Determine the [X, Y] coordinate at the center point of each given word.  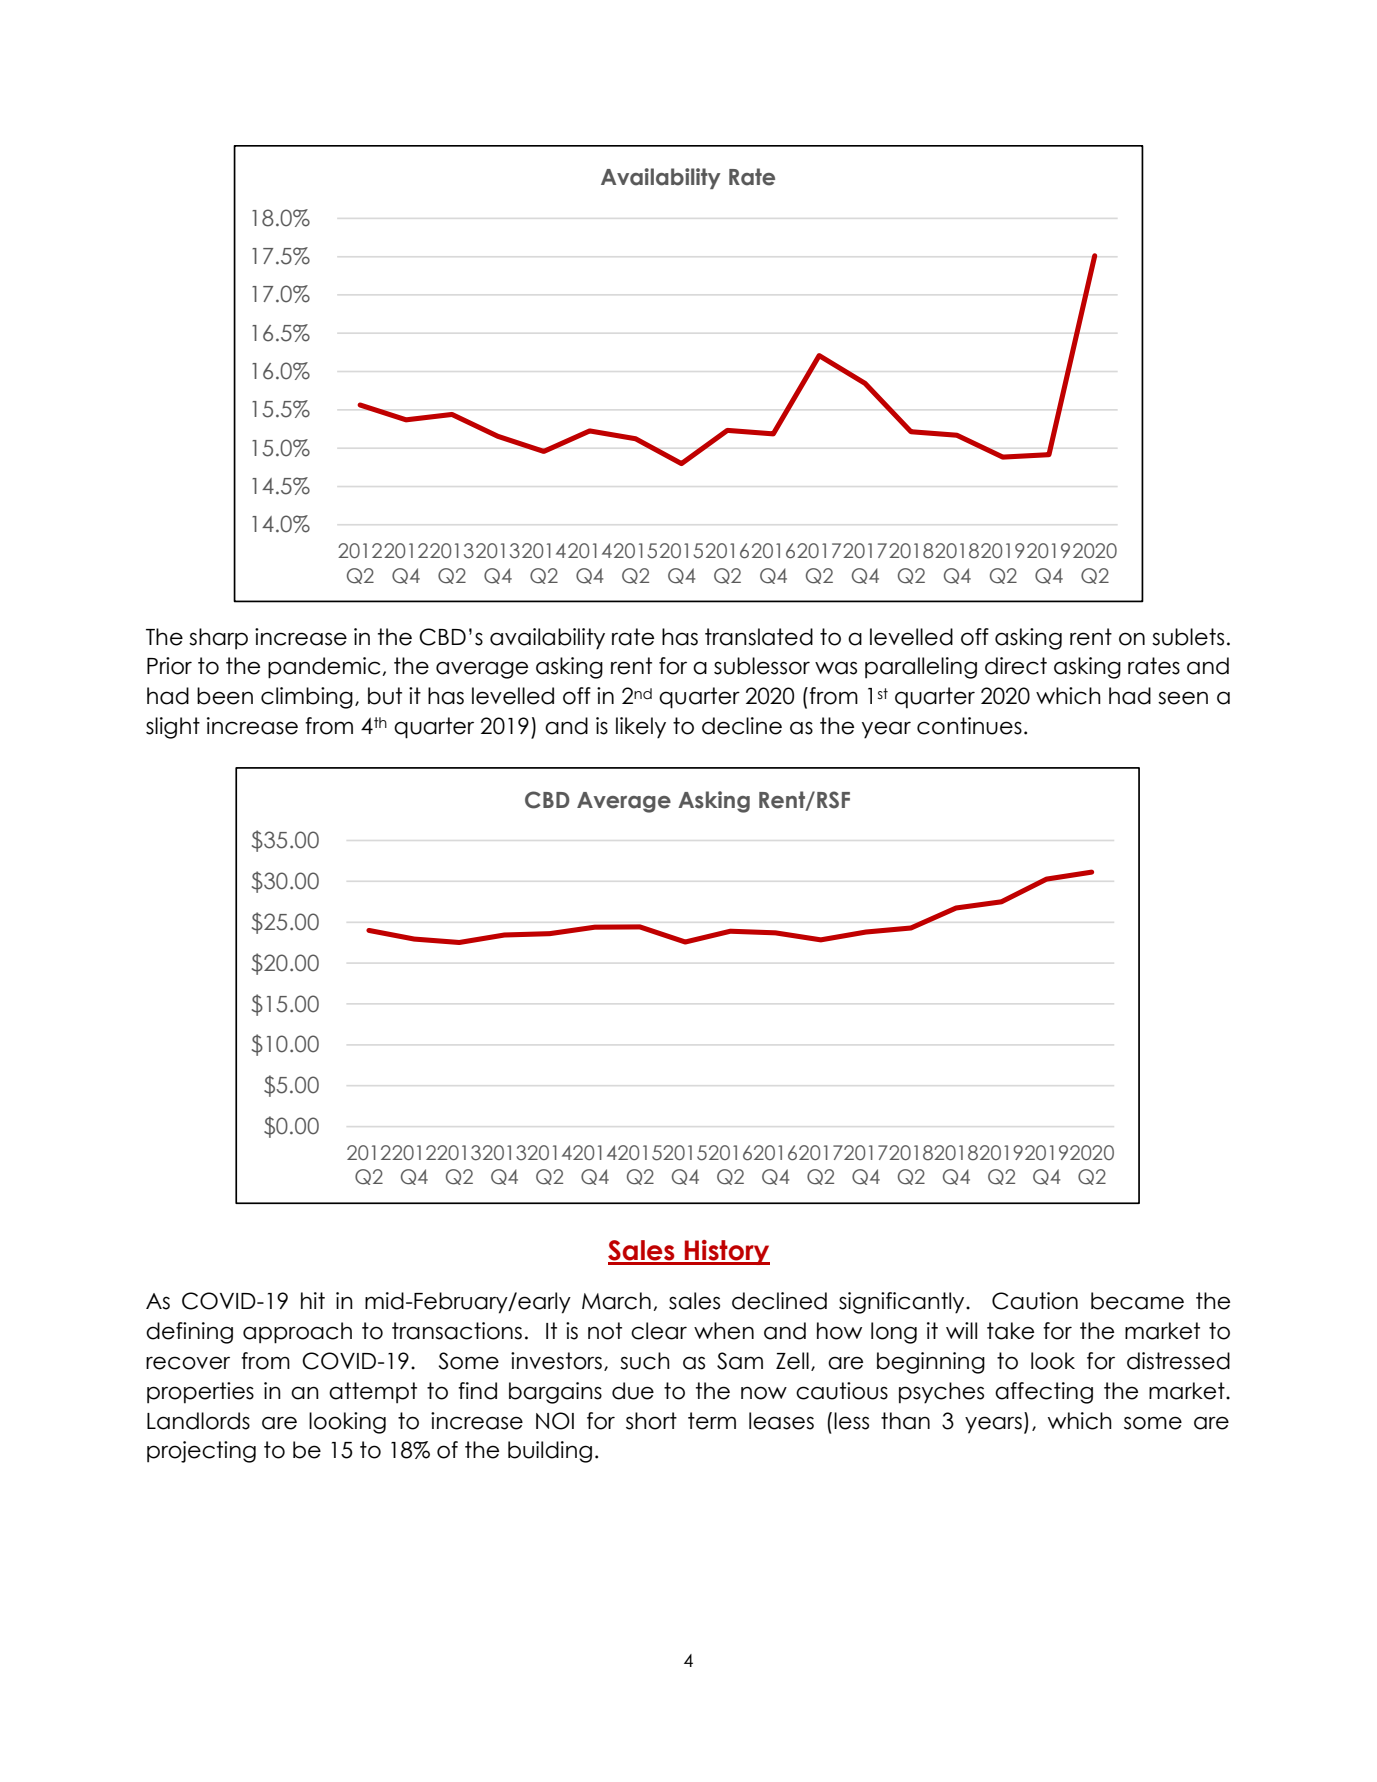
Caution [1035, 1301]
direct [1016, 666]
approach [297, 1333]
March [616, 1301]
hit [313, 1300]
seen [1183, 698]
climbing [307, 698]
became [1137, 1301]
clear [659, 1331]
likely [641, 728]
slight [173, 728]
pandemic [324, 668]
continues [969, 726]
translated [759, 637]
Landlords [198, 1421]
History [726, 1252]
